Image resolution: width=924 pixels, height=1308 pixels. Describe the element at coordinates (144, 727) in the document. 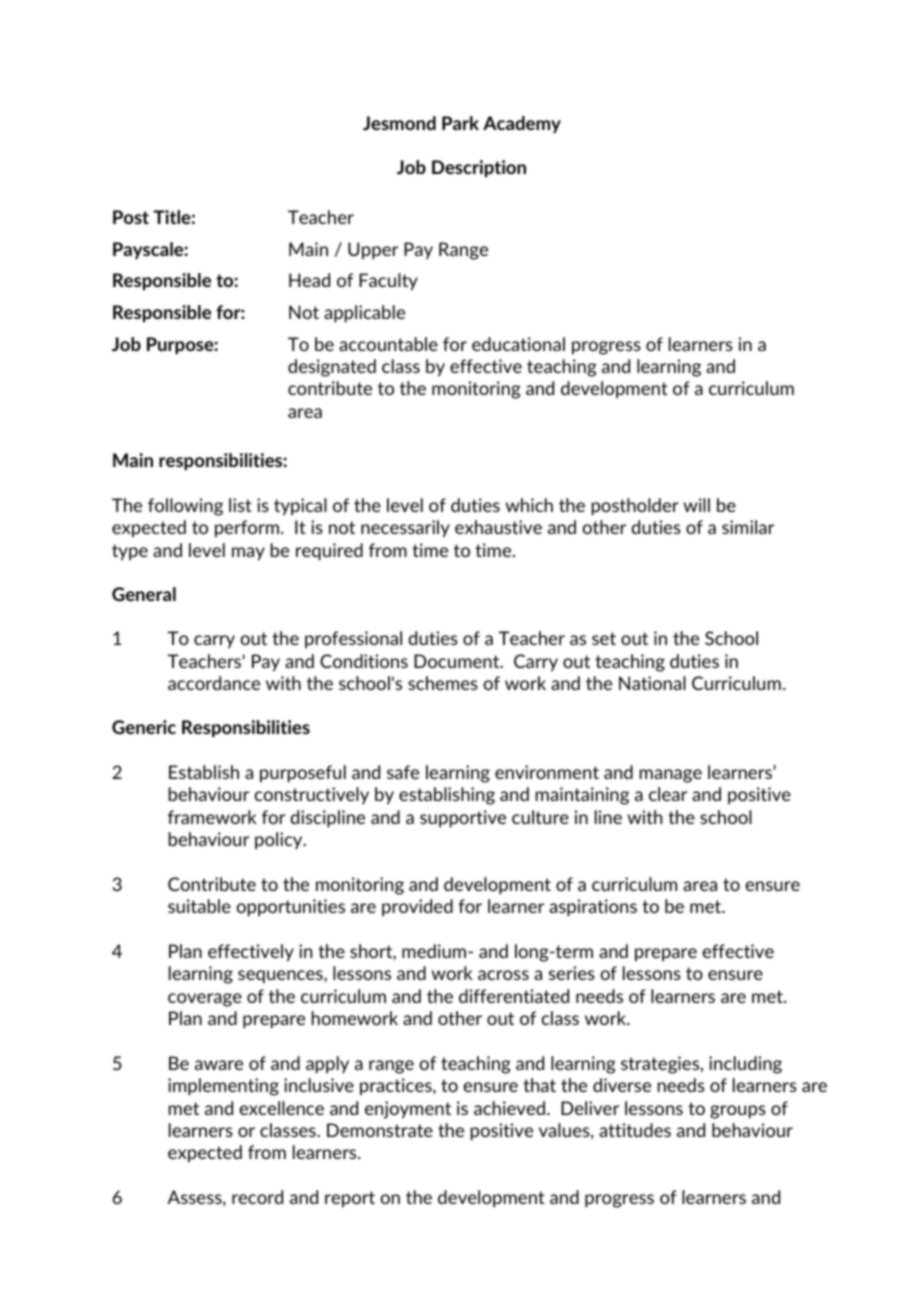

I see `Generic` at that location.
